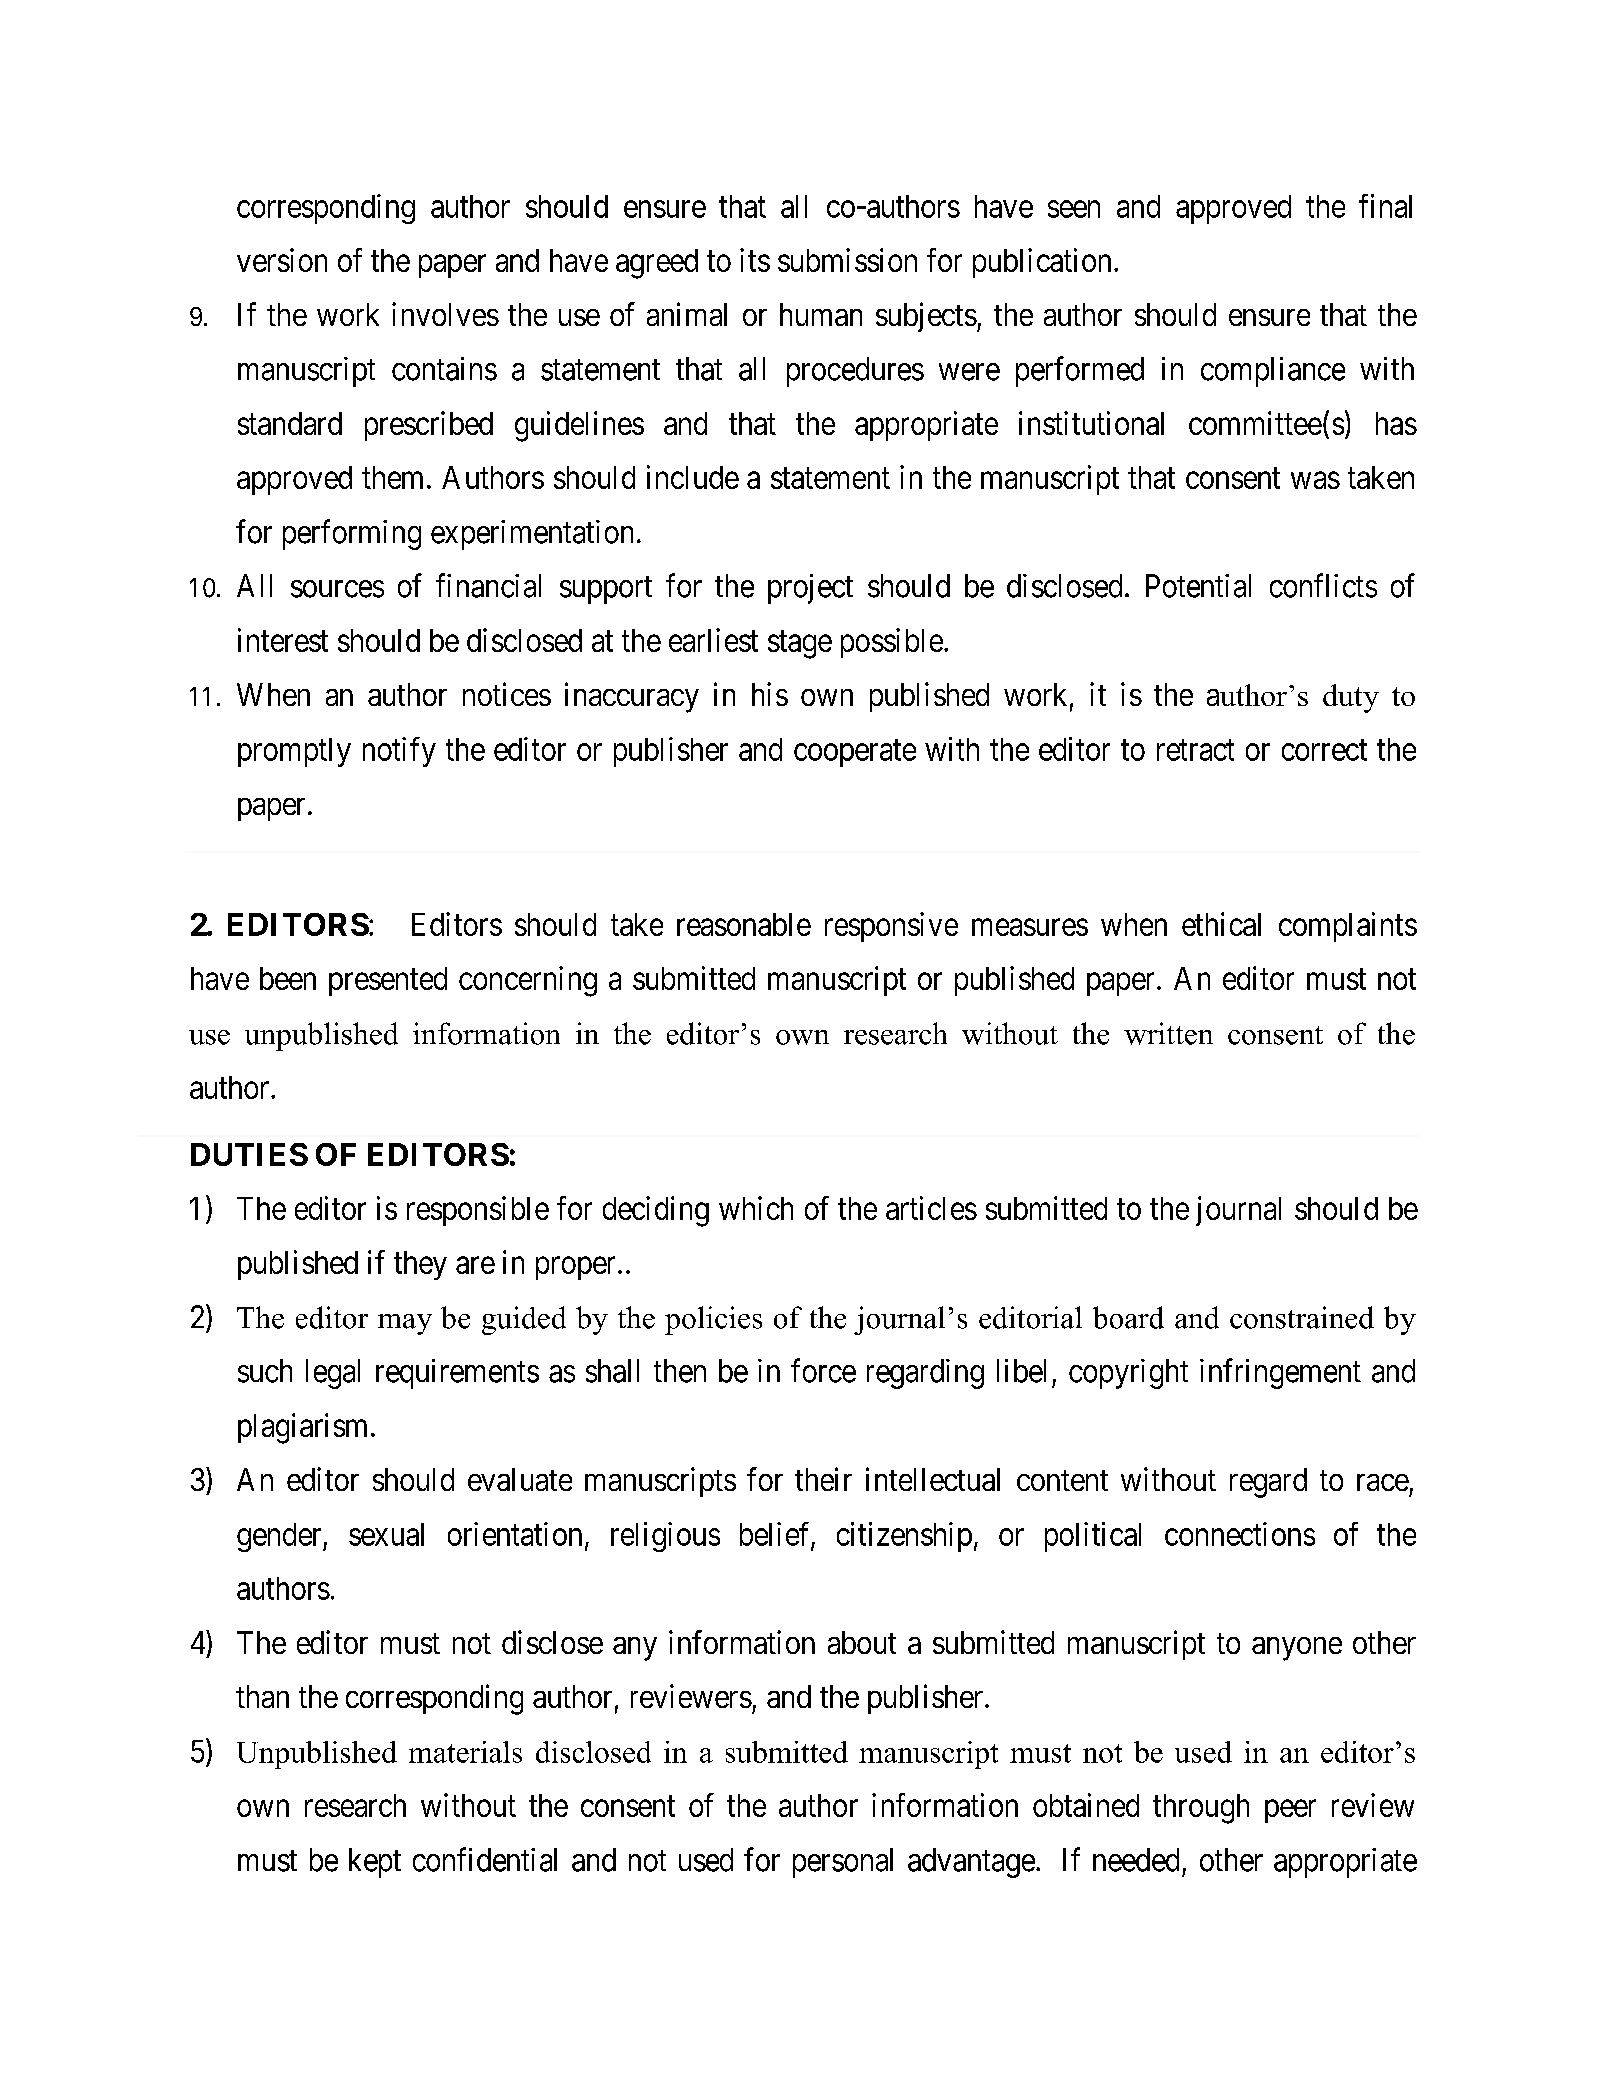 The height and width of the document is (2077, 1605). I want to click on project, so click(810, 589).
